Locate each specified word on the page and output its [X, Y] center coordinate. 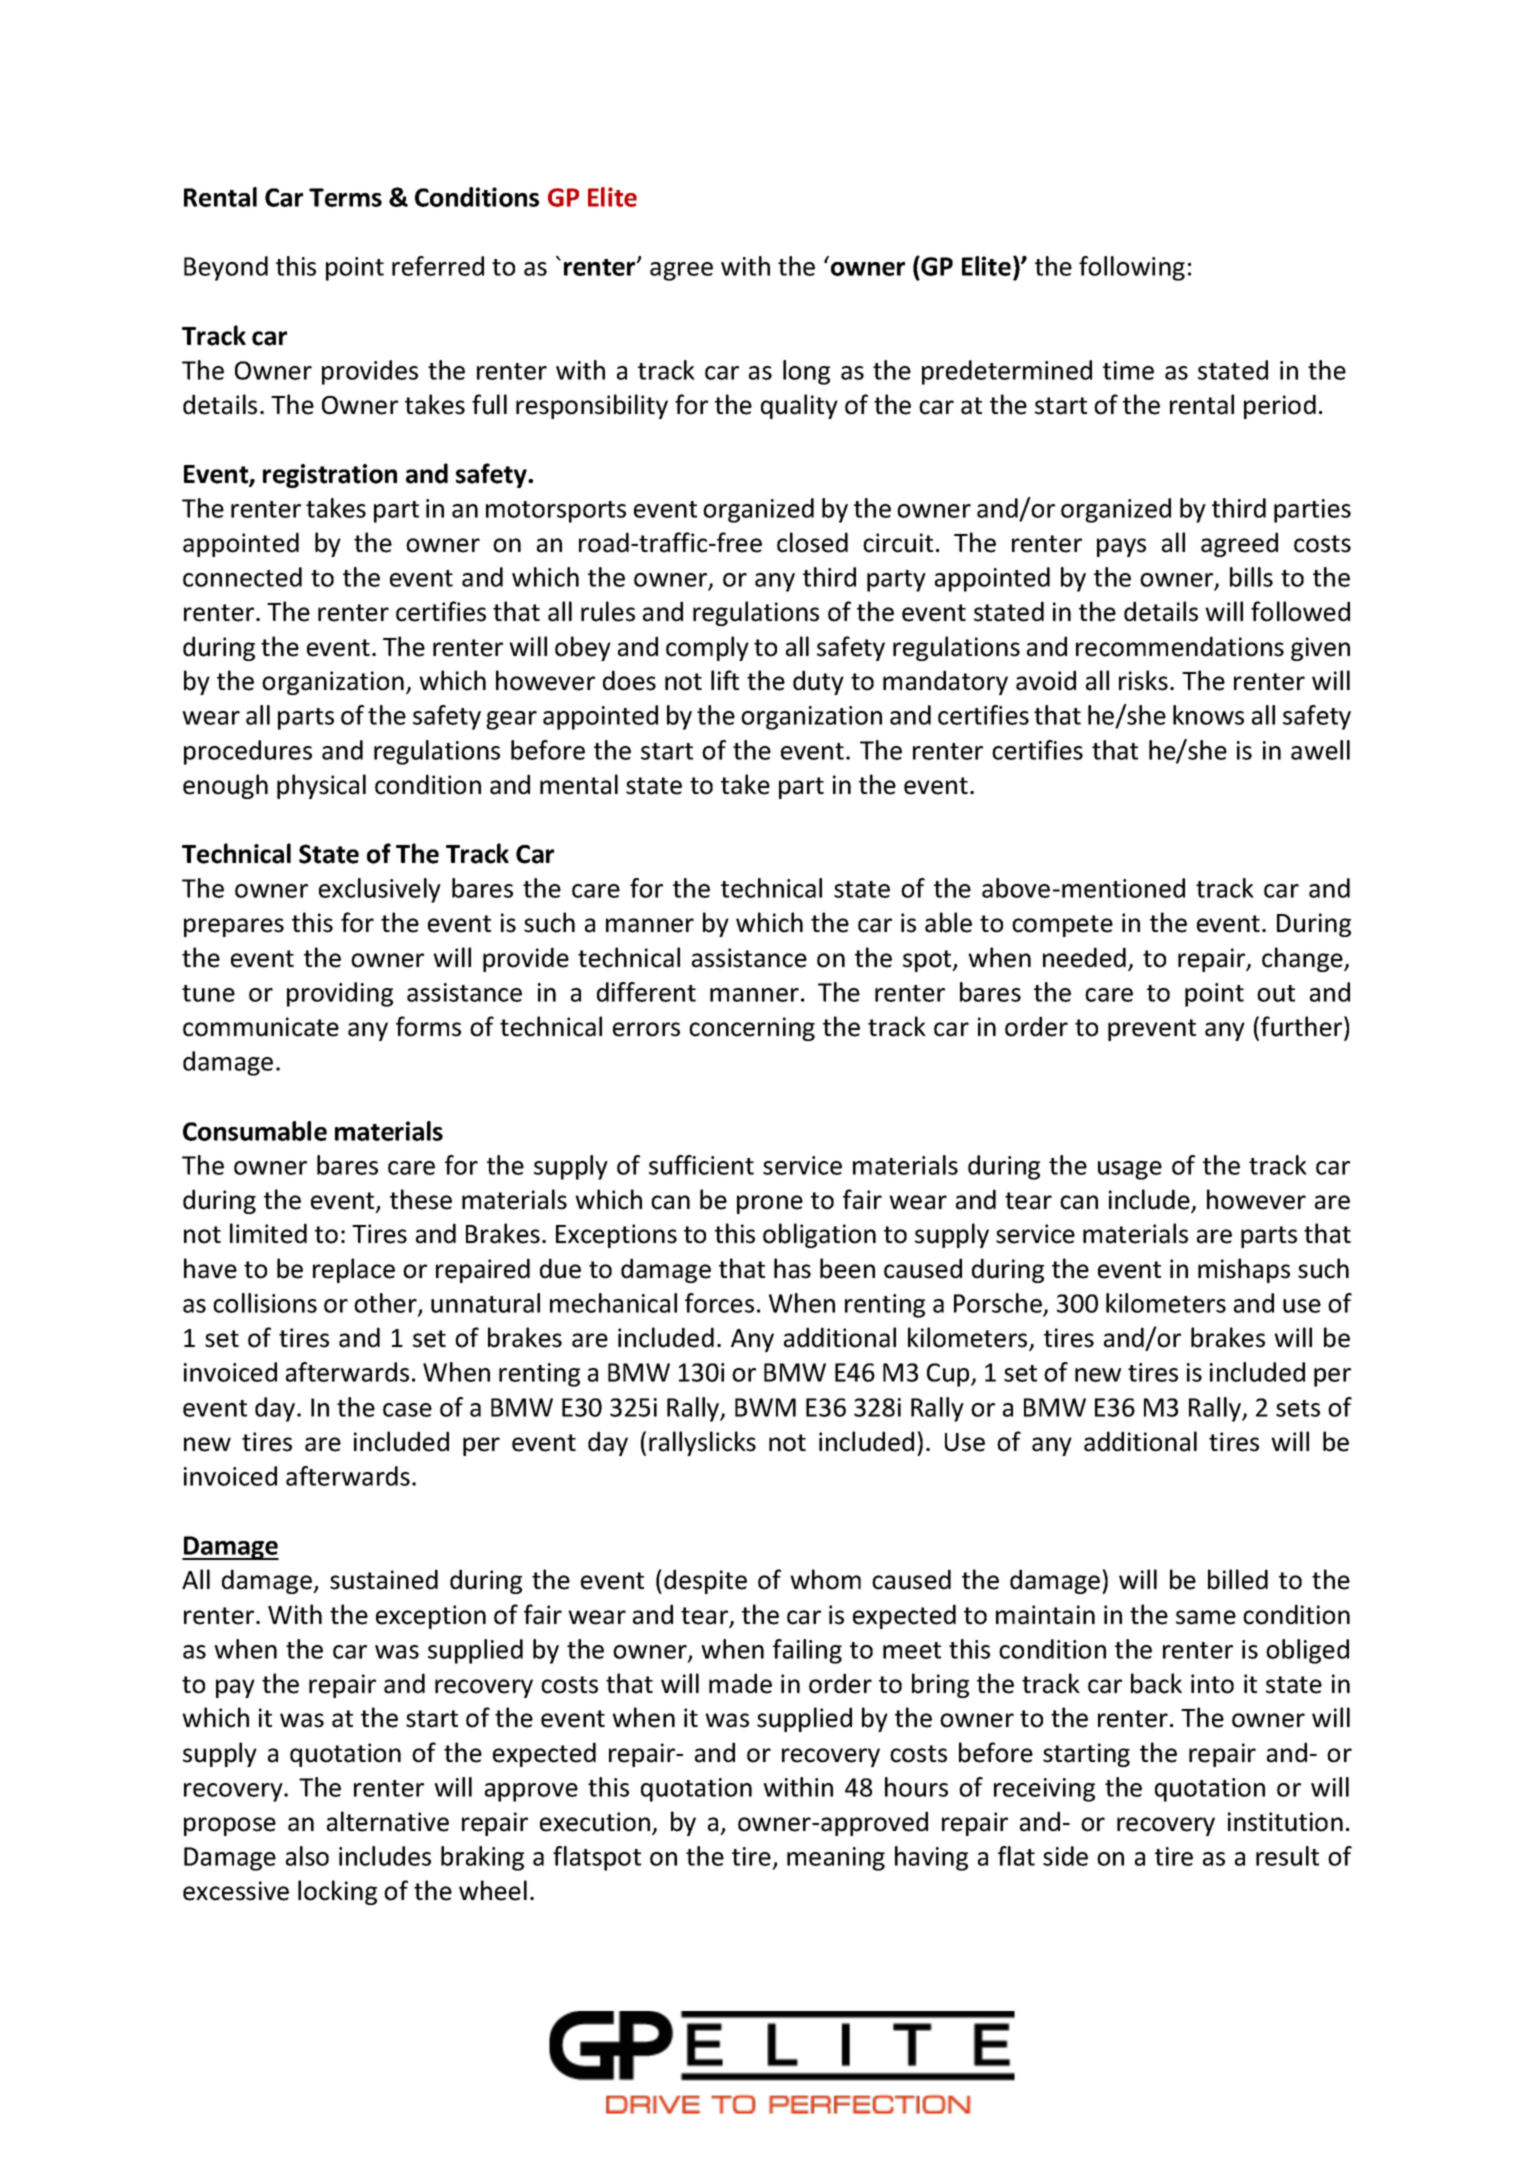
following [1132, 268]
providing [340, 994]
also [307, 1856]
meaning [836, 1859]
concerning [752, 1029]
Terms [345, 197]
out [1276, 993]
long [806, 372]
